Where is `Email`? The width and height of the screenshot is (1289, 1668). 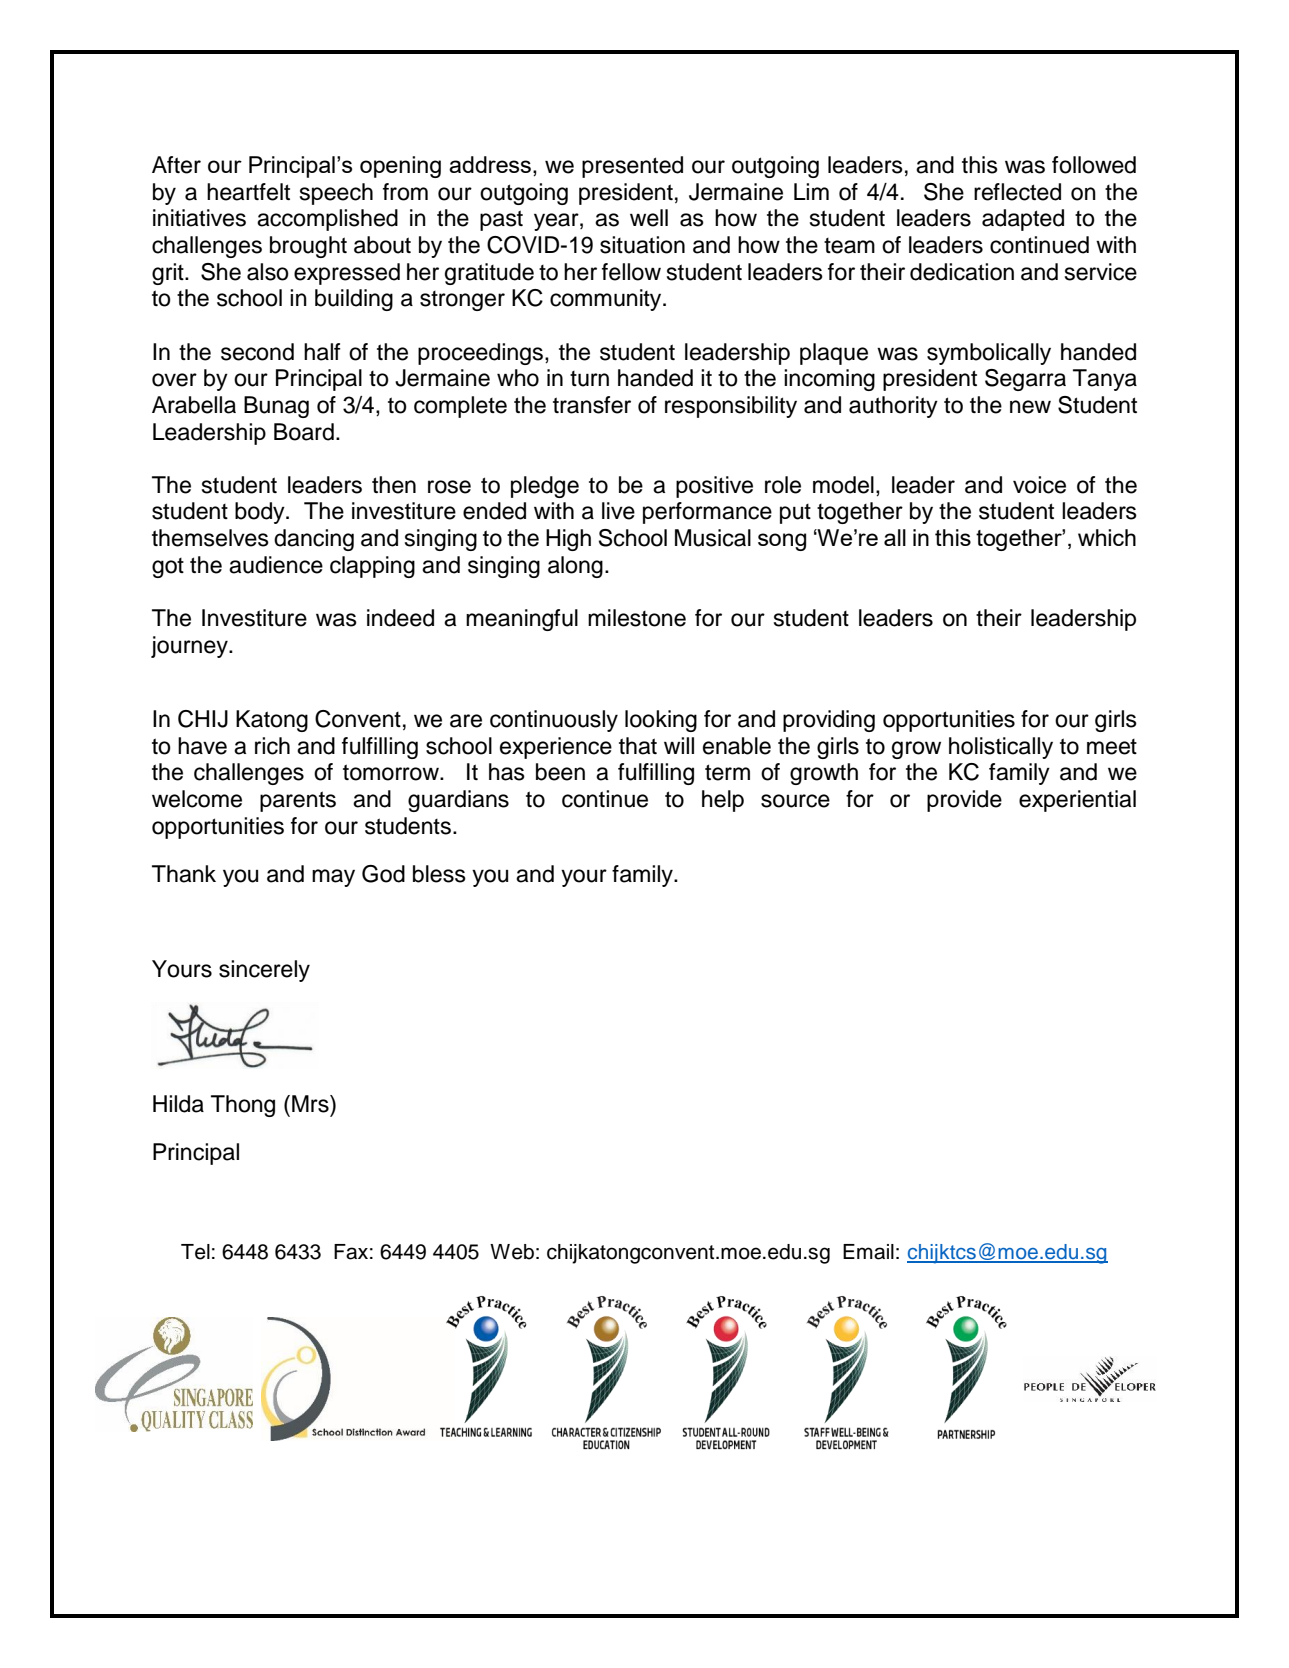
Email is located at coordinates (868, 1252).
